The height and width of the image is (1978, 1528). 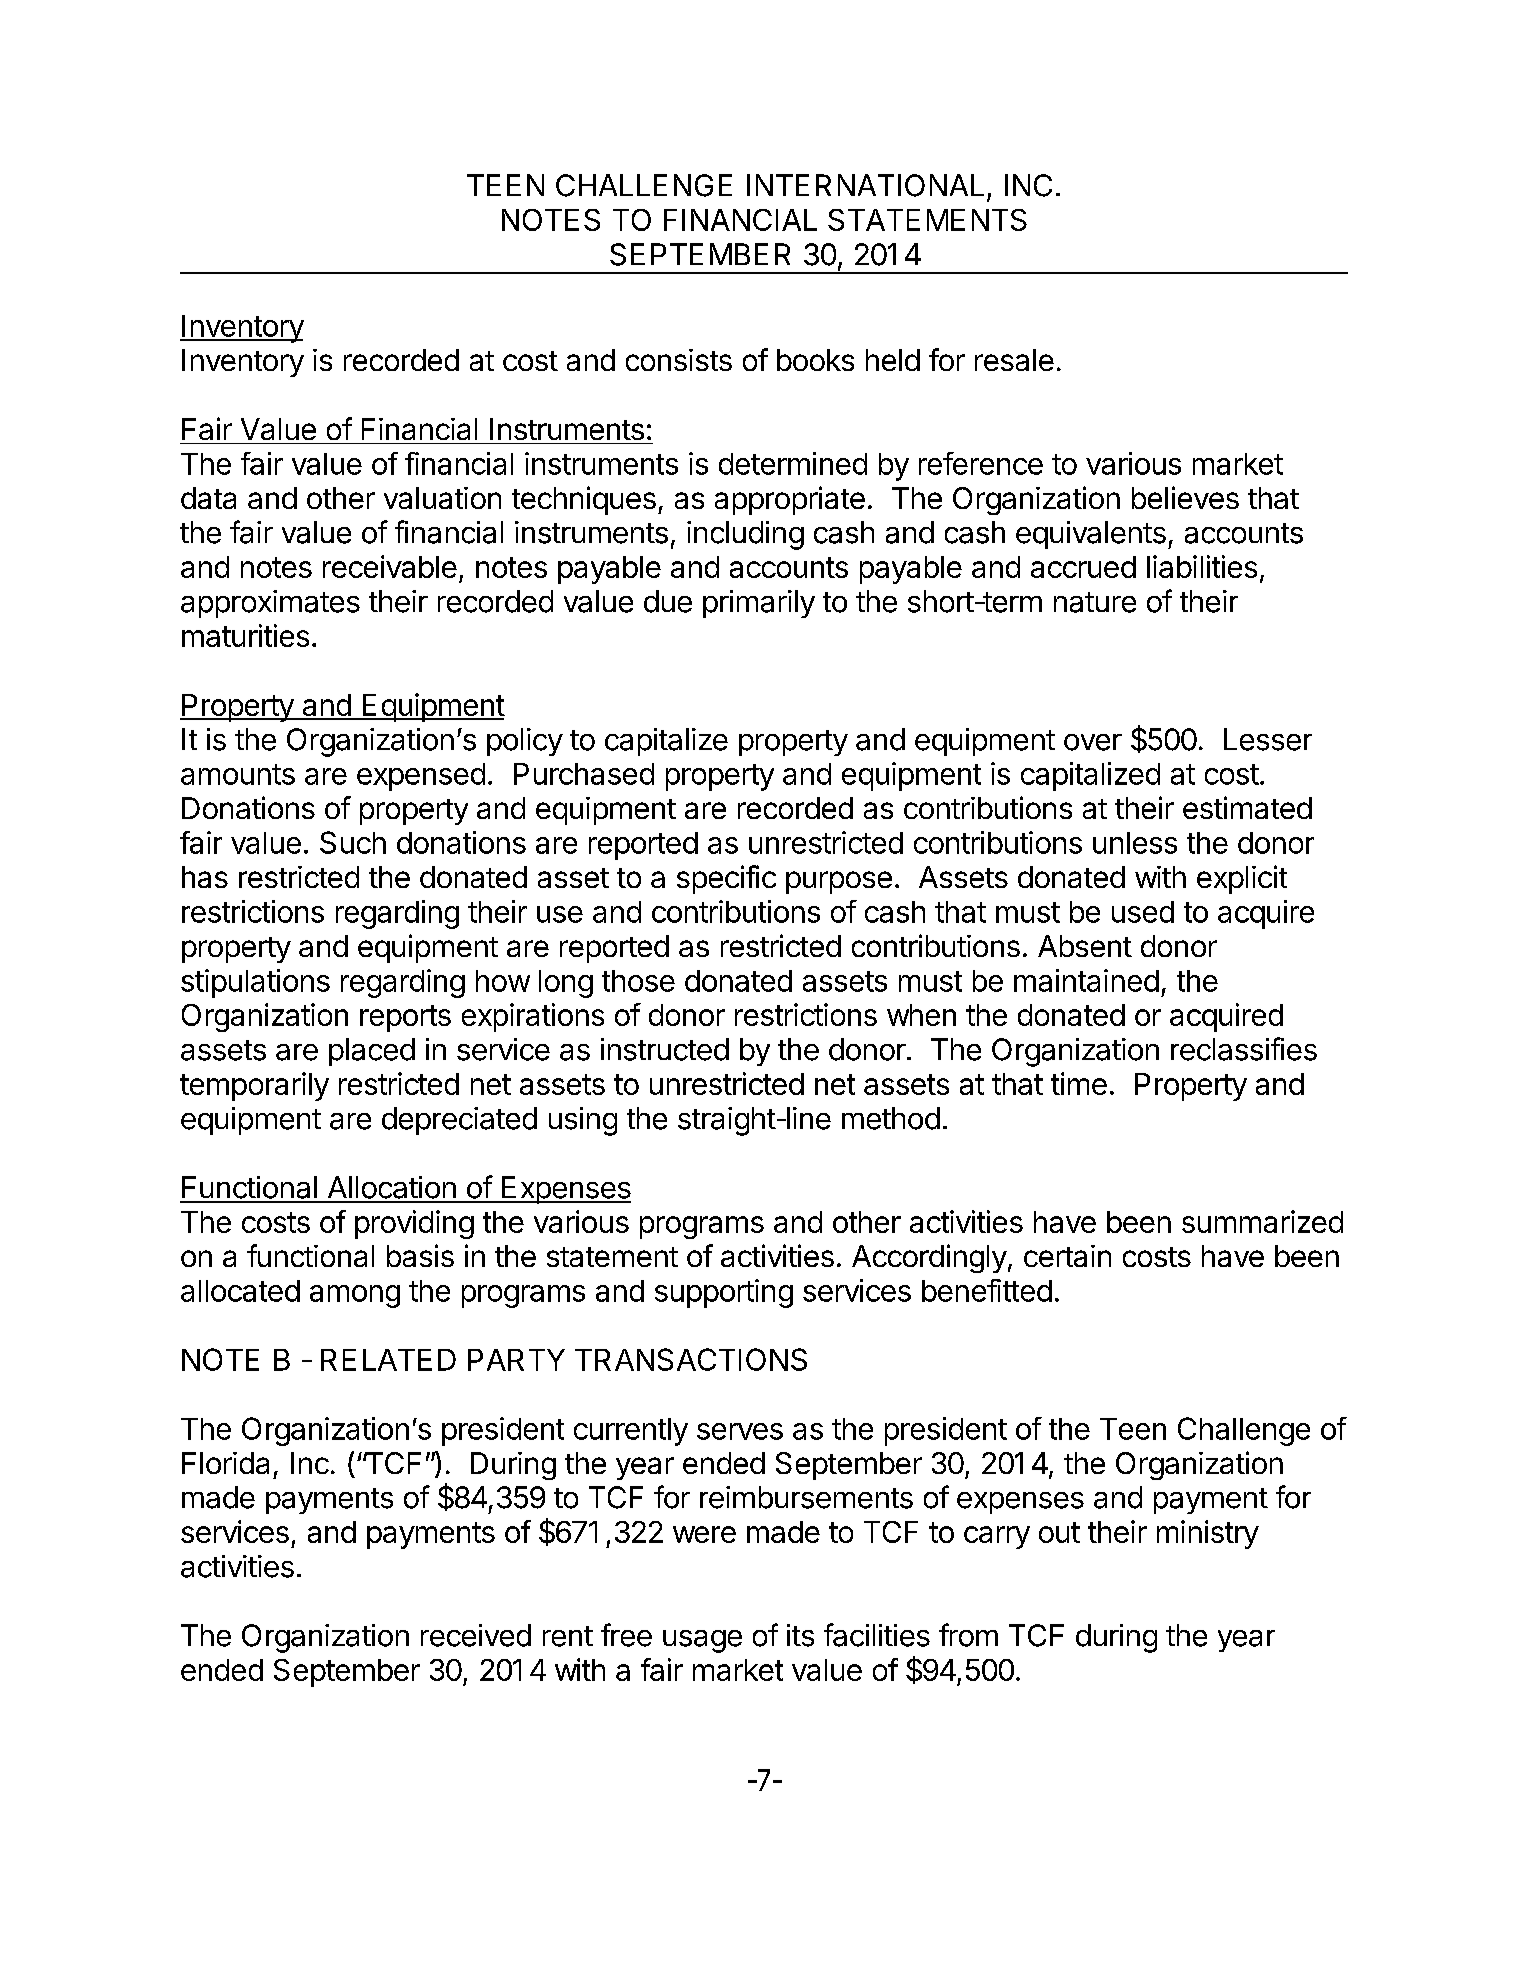 What do you see at coordinates (1185, 497) in the image?
I see `believes` at bounding box center [1185, 497].
